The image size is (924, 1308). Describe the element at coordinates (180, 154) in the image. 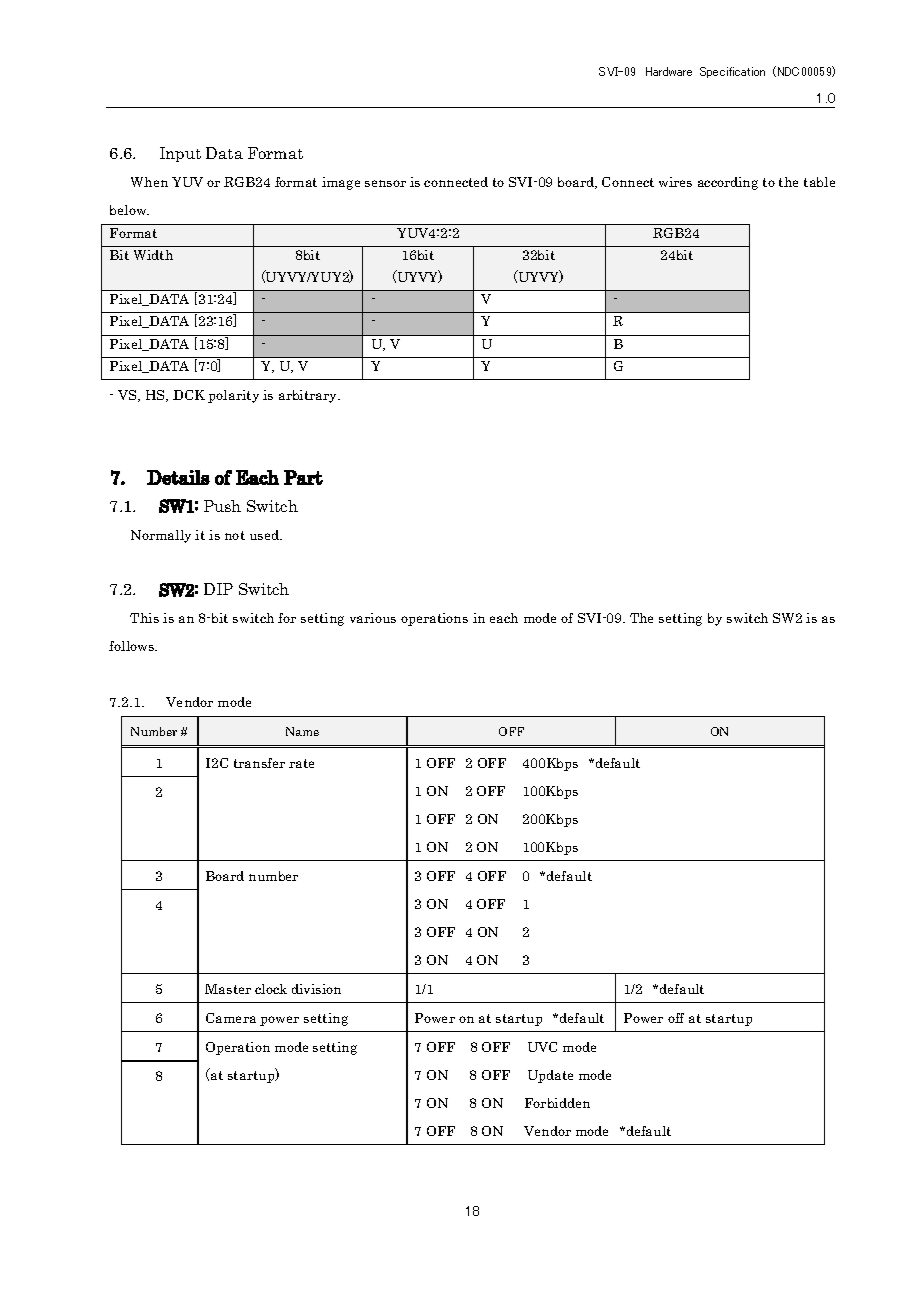

I see `Input` at that location.
